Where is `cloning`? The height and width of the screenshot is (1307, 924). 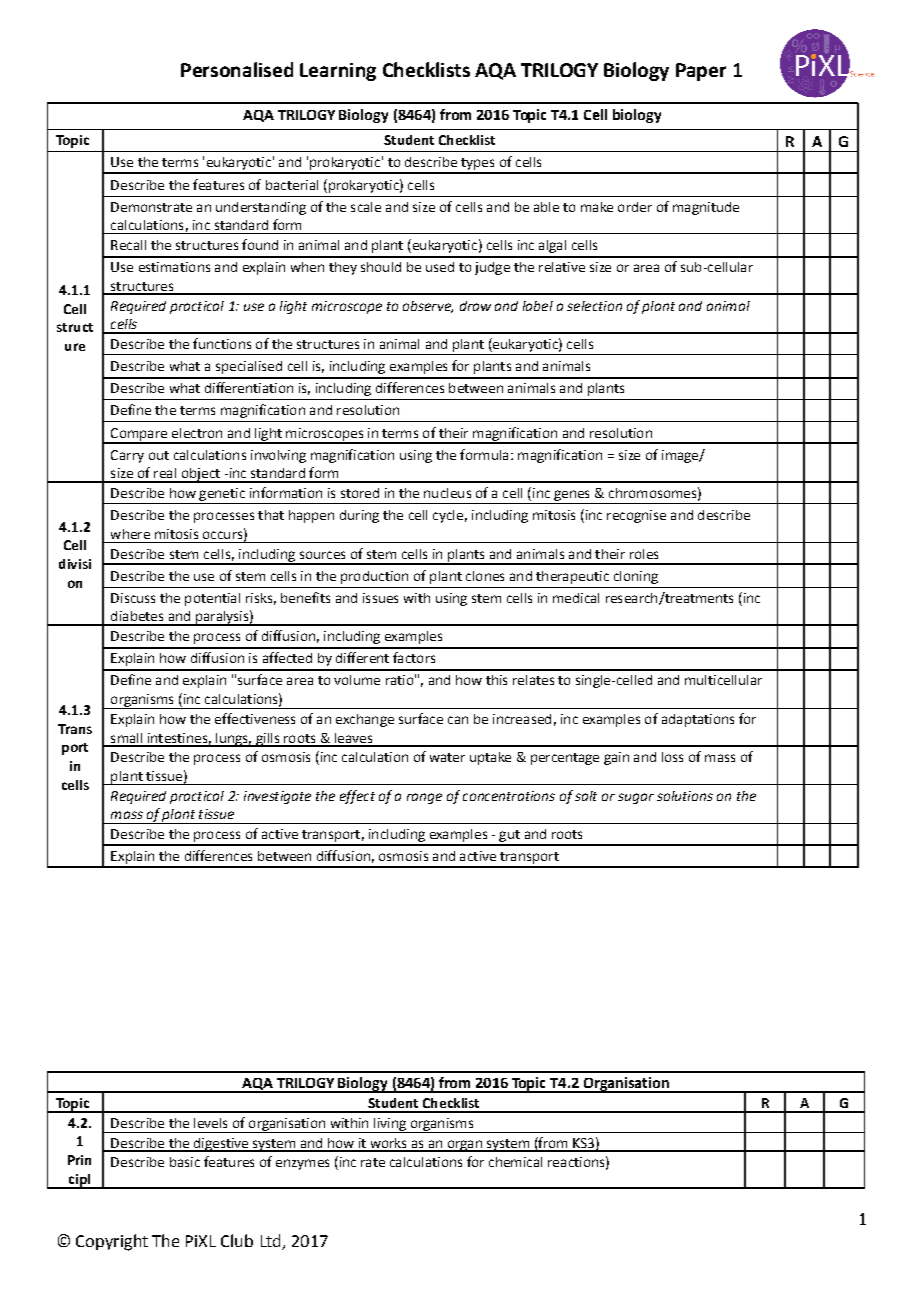
cloning is located at coordinates (636, 577).
